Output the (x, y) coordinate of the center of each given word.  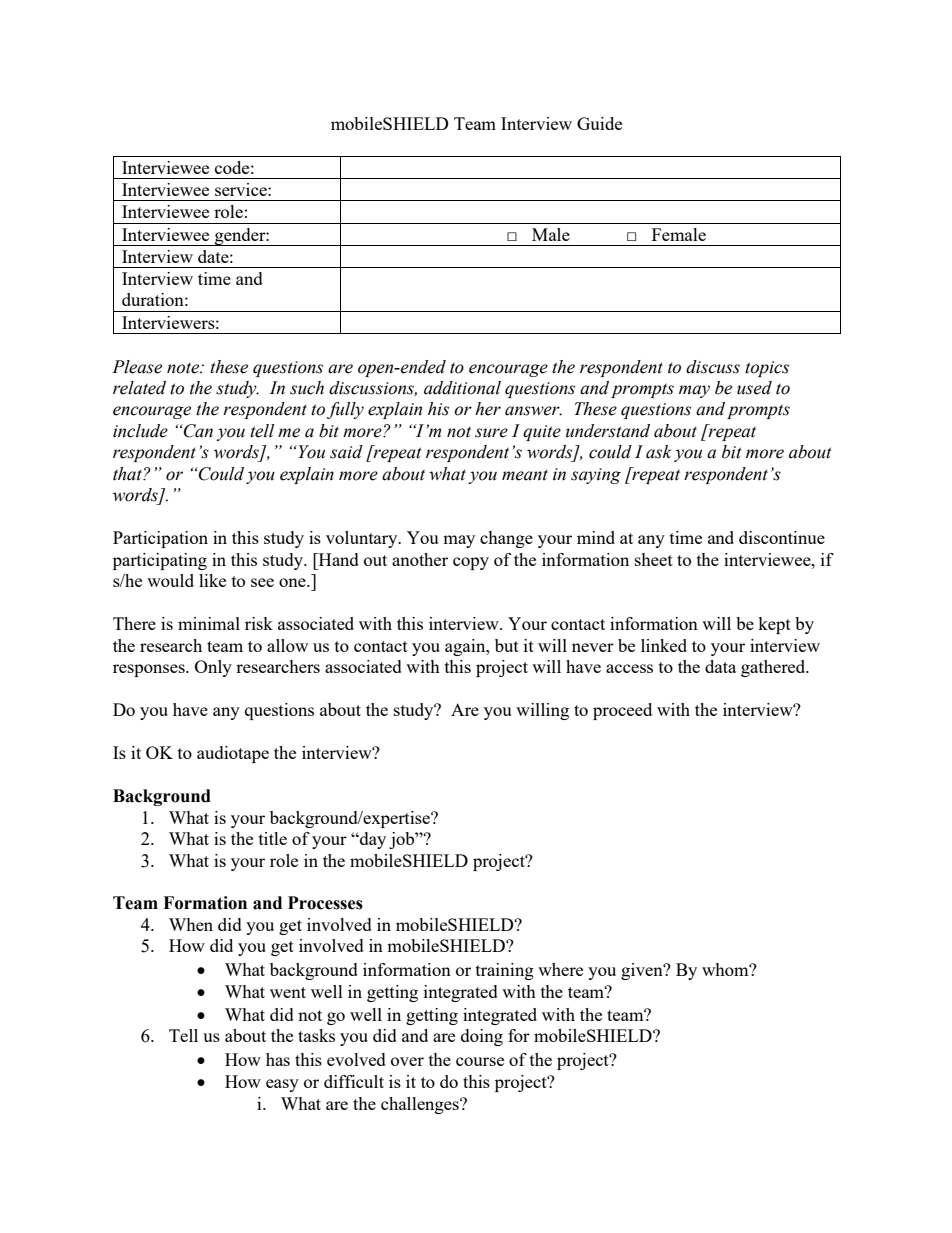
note (184, 368)
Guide (599, 123)
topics (767, 369)
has (278, 1059)
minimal (209, 623)
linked (664, 645)
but (507, 645)
